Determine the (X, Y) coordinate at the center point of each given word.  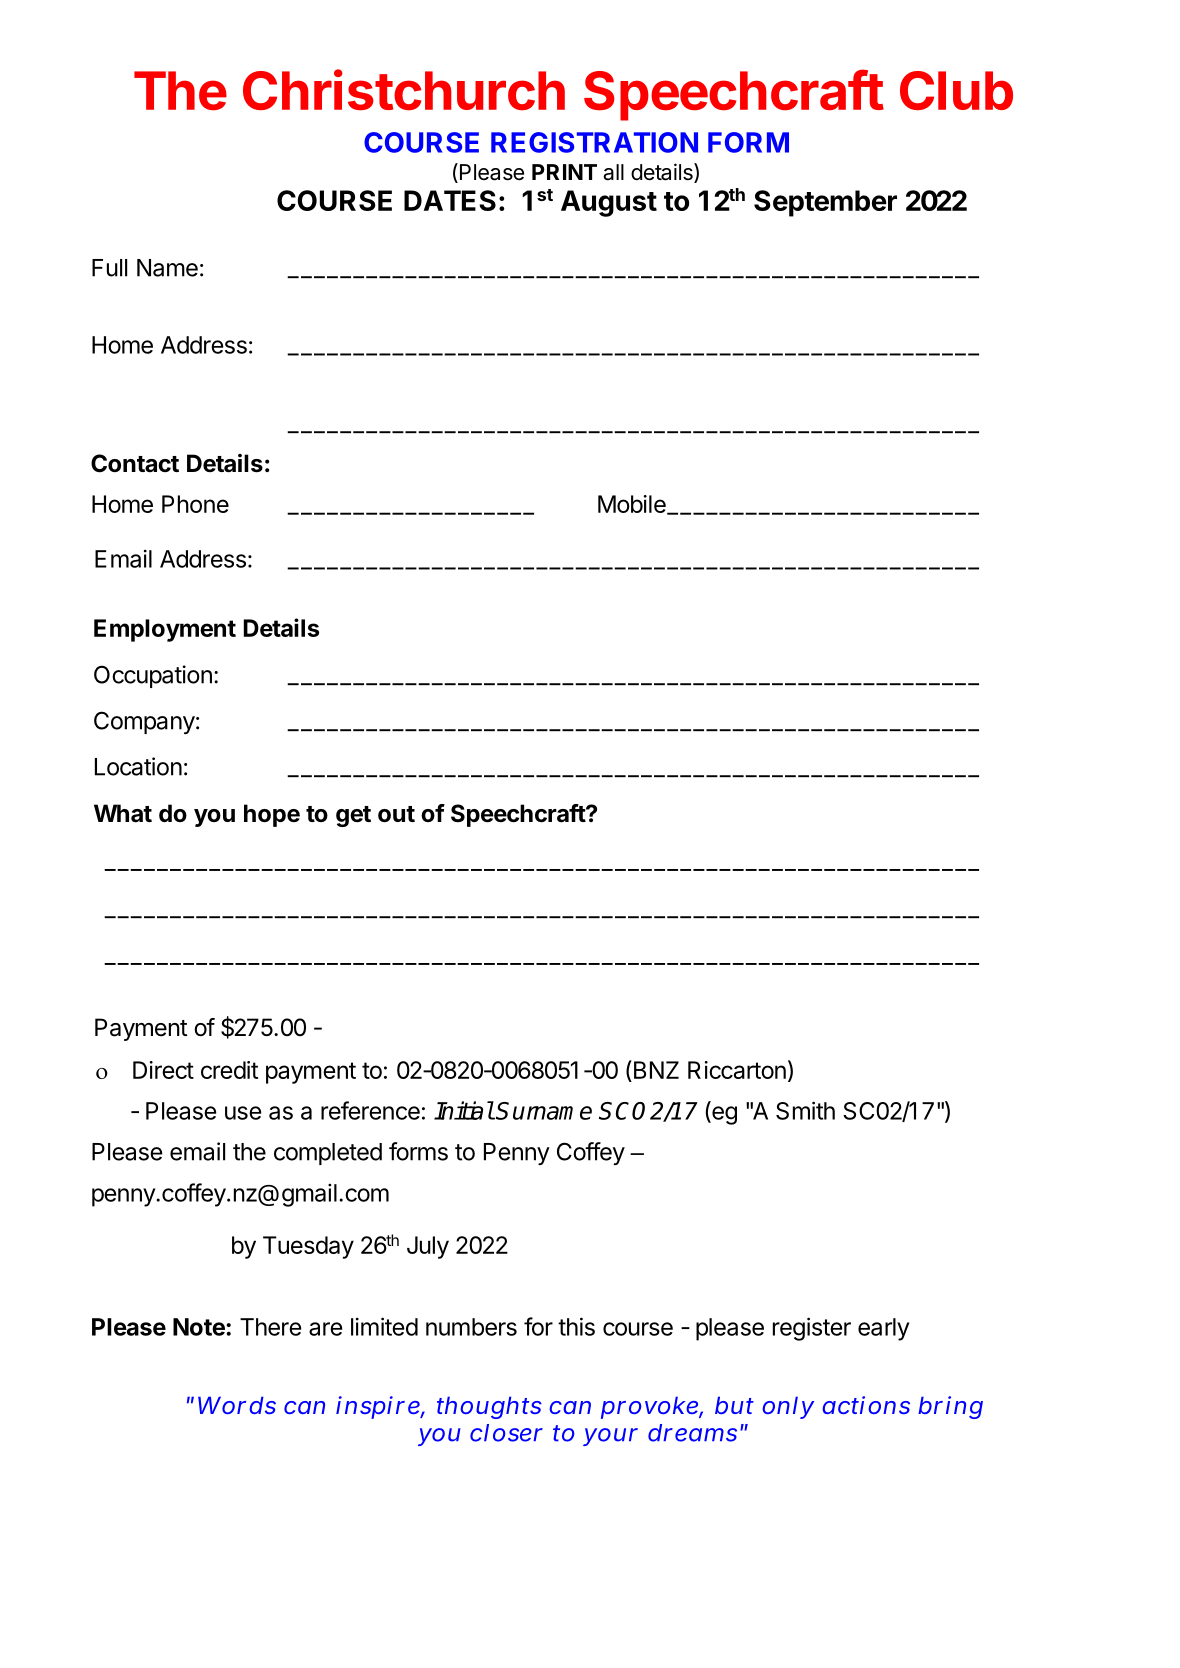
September (825, 203)
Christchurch (404, 90)
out (396, 814)
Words (237, 1405)
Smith (805, 1110)
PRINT (564, 172)
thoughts (489, 1407)
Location (138, 766)
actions (866, 1405)
